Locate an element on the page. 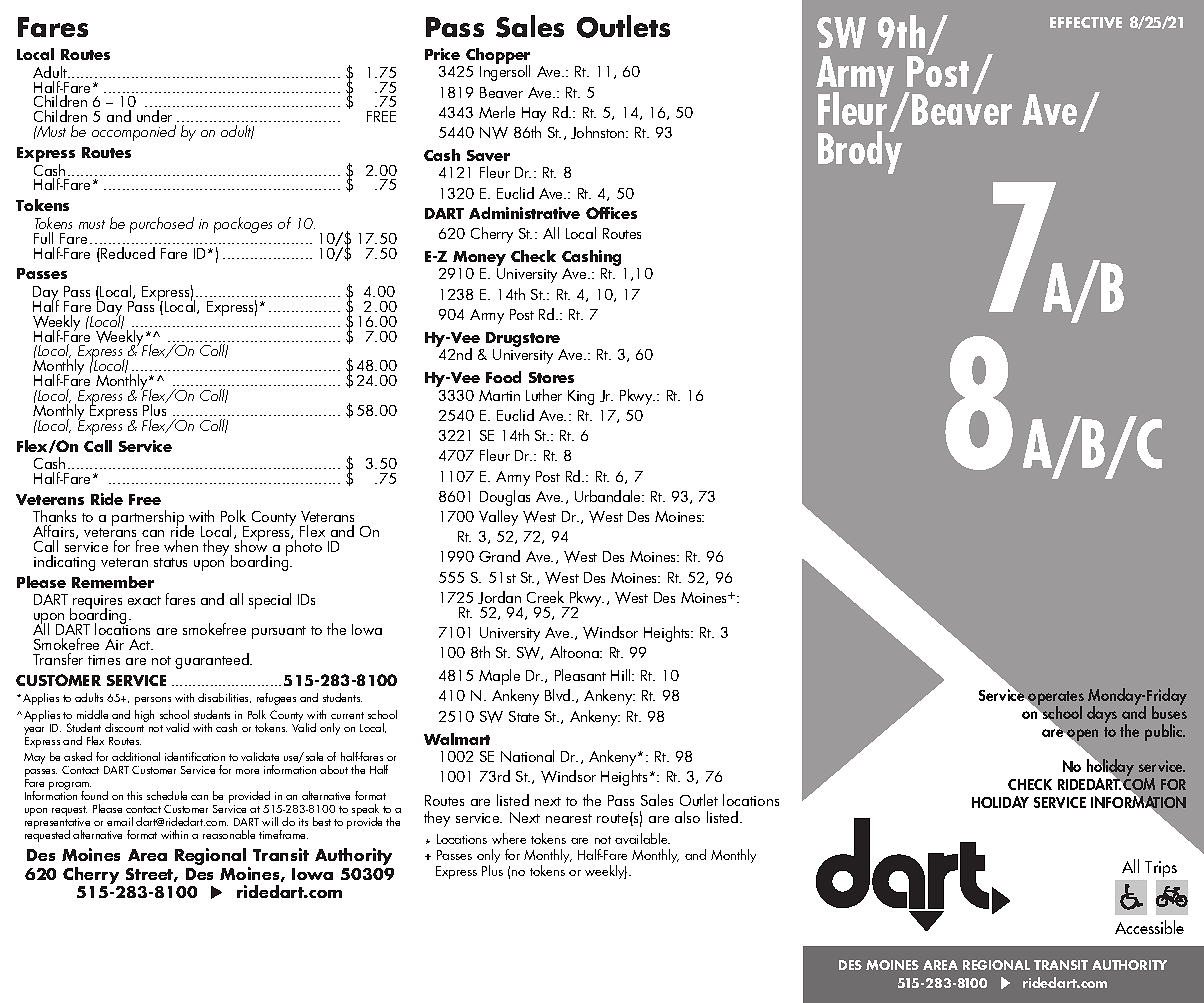  accompanied is located at coordinates (134, 133).
